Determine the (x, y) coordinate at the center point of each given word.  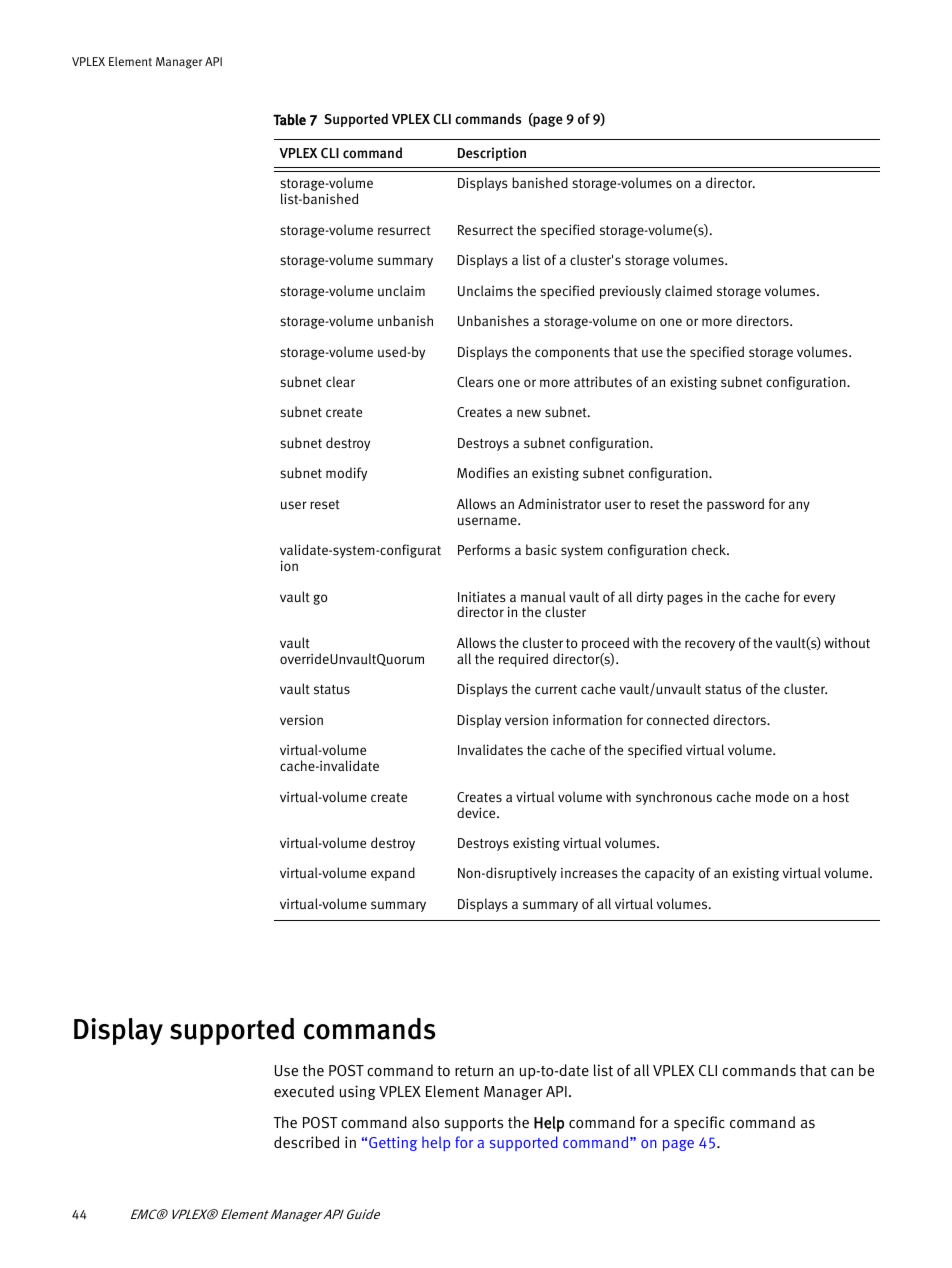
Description (492, 154)
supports (473, 1125)
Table (289, 120)
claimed (688, 290)
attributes (603, 382)
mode (772, 796)
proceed (605, 645)
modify (346, 474)
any (799, 506)
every (819, 599)
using (358, 1092)
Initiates (482, 597)
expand (393, 874)
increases (589, 873)
